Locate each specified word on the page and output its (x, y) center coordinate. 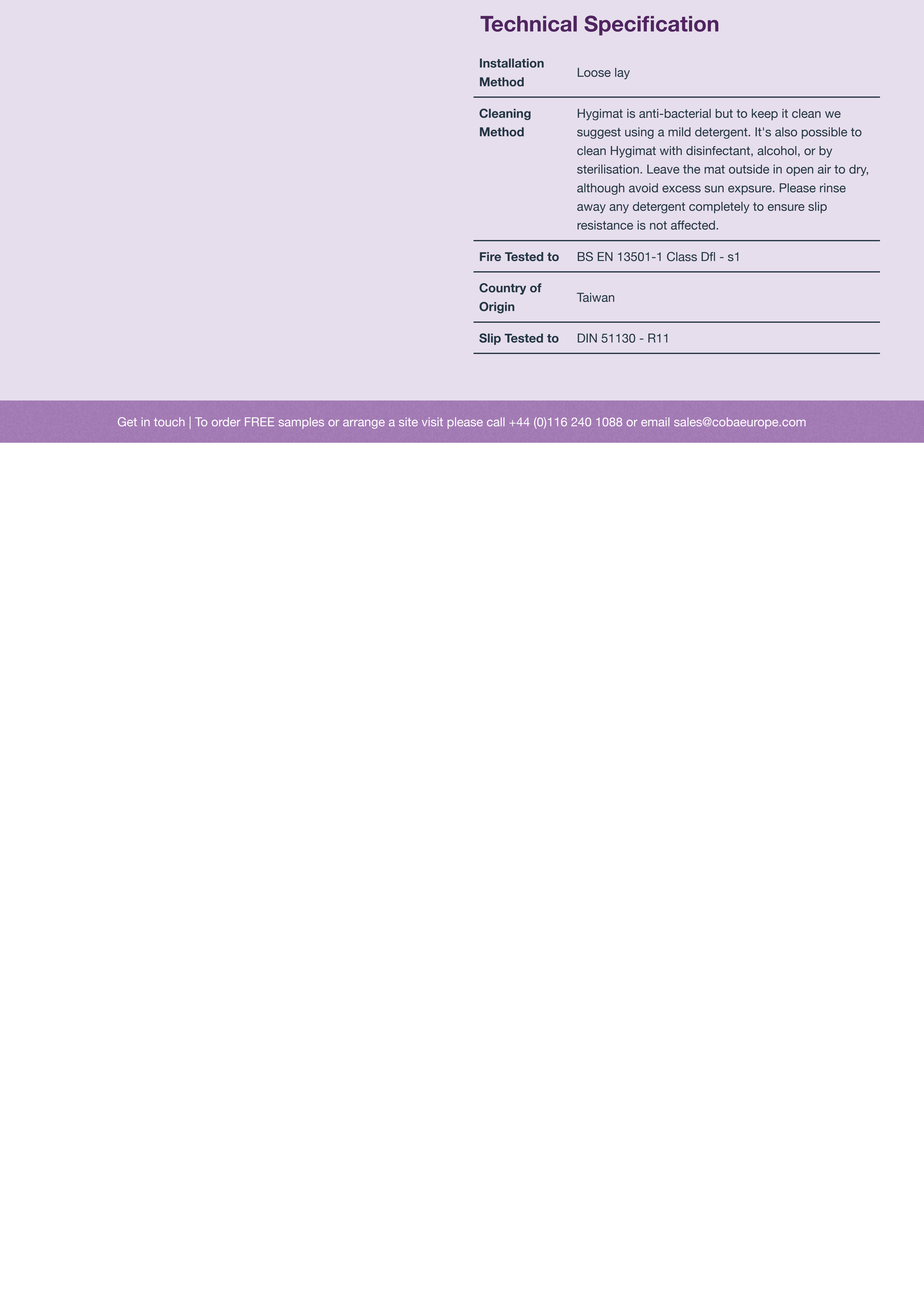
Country (502, 289)
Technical (528, 24)
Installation (512, 63)
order (226, 422)
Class (682, 256)
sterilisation (609, 169)
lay (622, 74)
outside (749, 169)
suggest (599, 133)
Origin (497, 308)
